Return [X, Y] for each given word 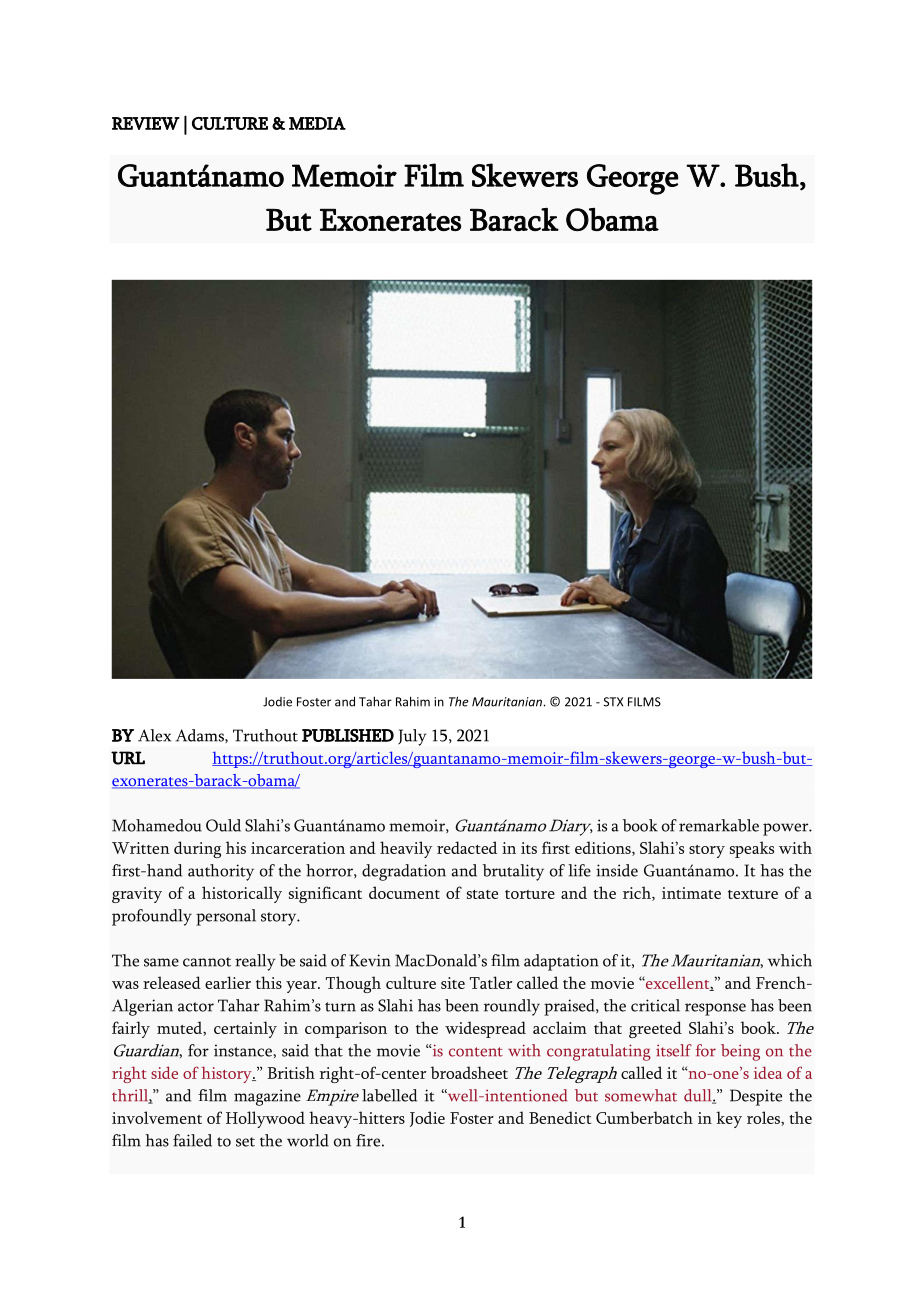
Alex [154, 735]
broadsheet [469, 1072]
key [729, 1119]
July [412, 737]
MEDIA [317, 123]
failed [192, 1140]
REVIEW [146, 123]
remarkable [719, 825]
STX [613, 702]
